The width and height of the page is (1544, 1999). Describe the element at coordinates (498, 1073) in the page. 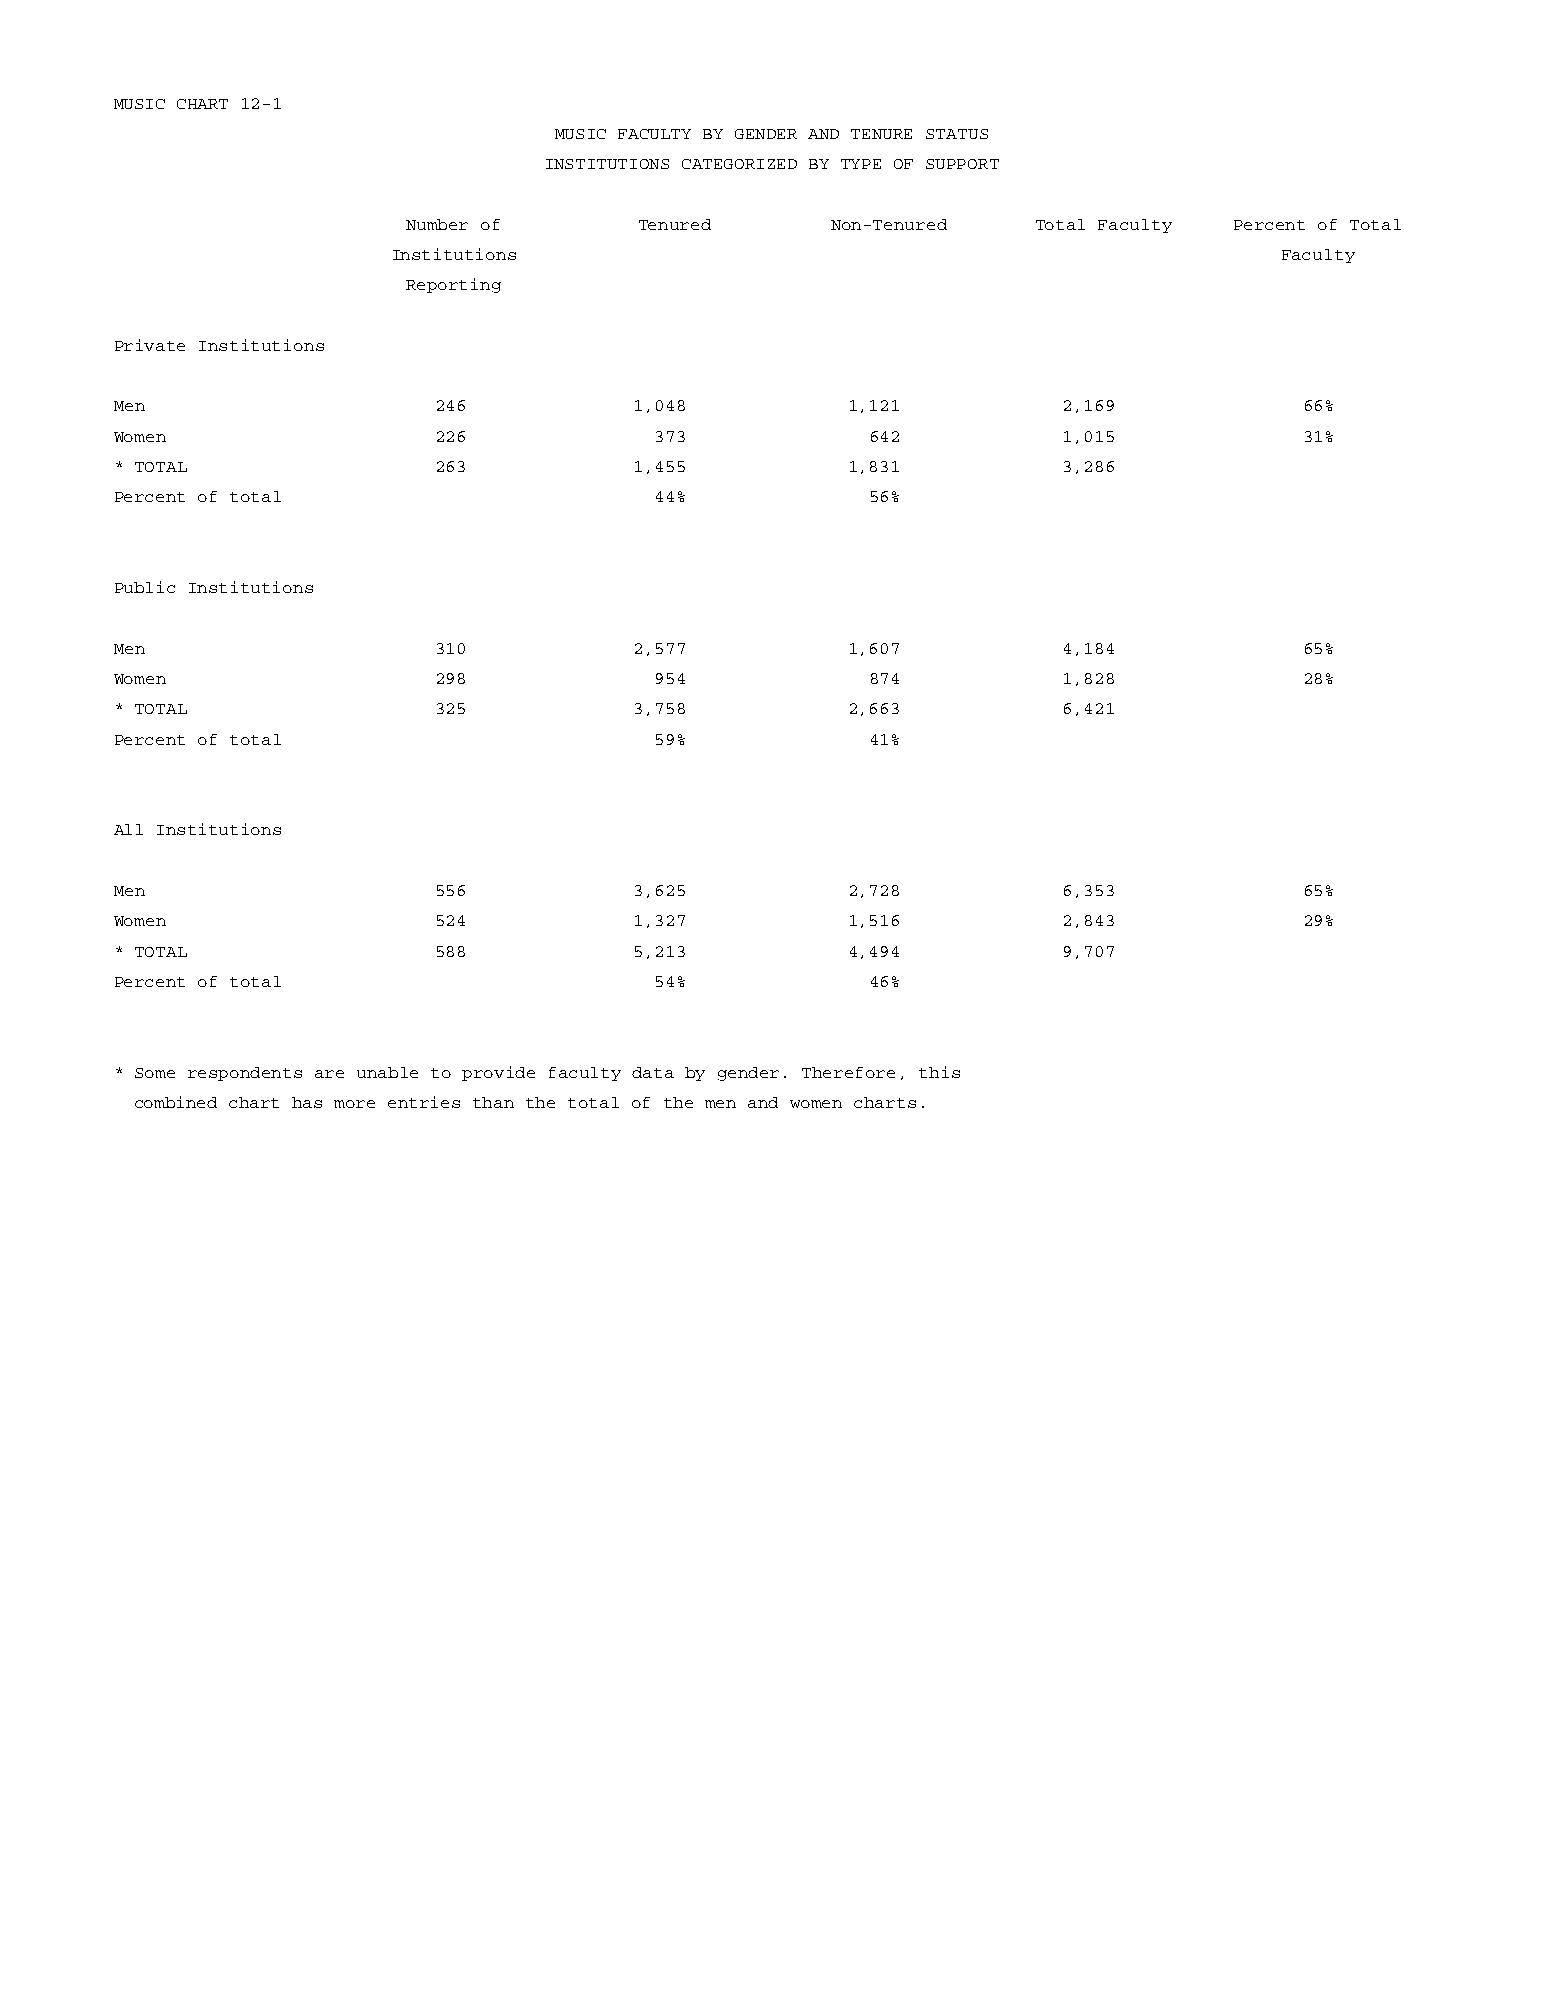

I see `provide` at that location.
